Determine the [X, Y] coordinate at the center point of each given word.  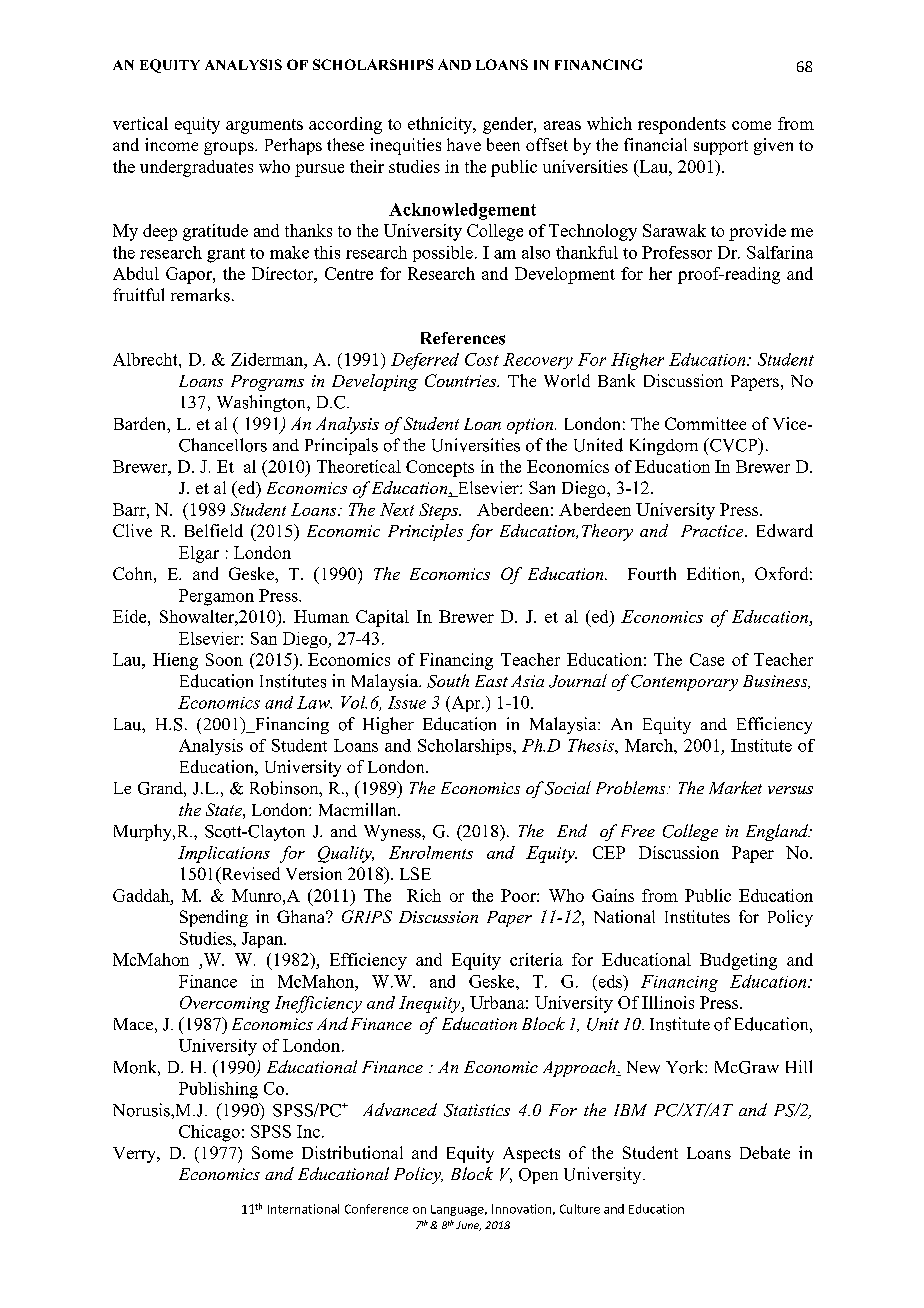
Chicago [209, 1133]
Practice [713, 531]
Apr [466, 704]
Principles [425, 532]
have [464, 144]
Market [735, 787]
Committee [705, 423]
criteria [536, 959]
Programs [267, 383]
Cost [482, 359]
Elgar [199, 554]
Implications [224, 854]
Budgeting [738, 961]
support [721, 147]
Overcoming [225, 1004]
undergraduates [196, 168]
